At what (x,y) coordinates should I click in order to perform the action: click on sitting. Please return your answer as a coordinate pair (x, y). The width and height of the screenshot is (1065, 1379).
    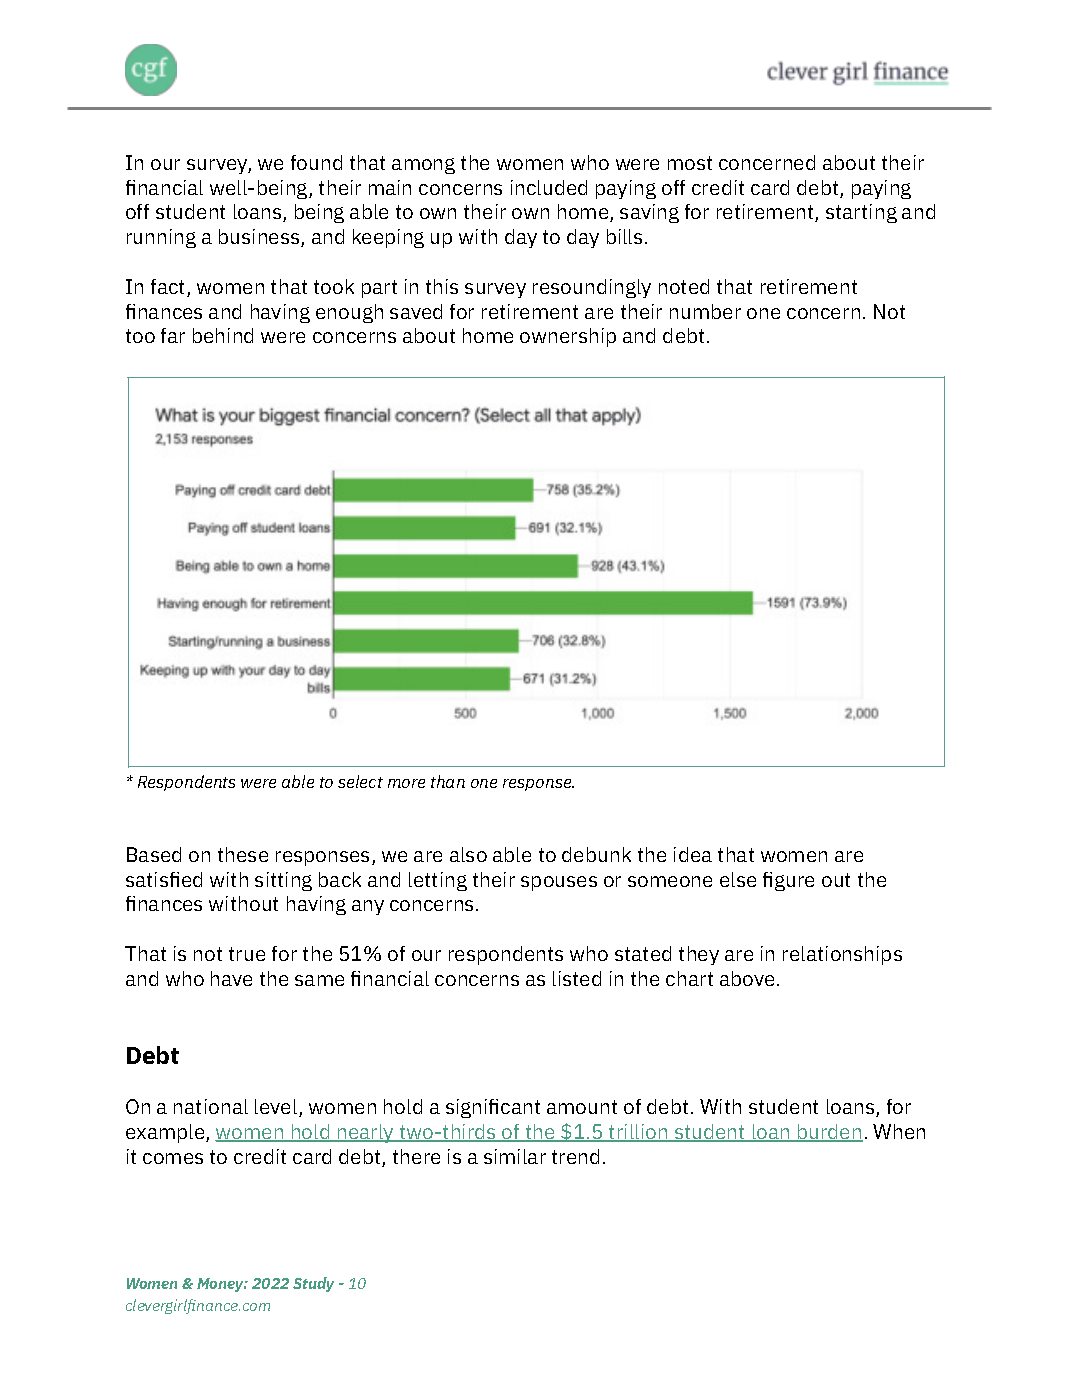
    Looking at the image, I should click on (283, 881).
